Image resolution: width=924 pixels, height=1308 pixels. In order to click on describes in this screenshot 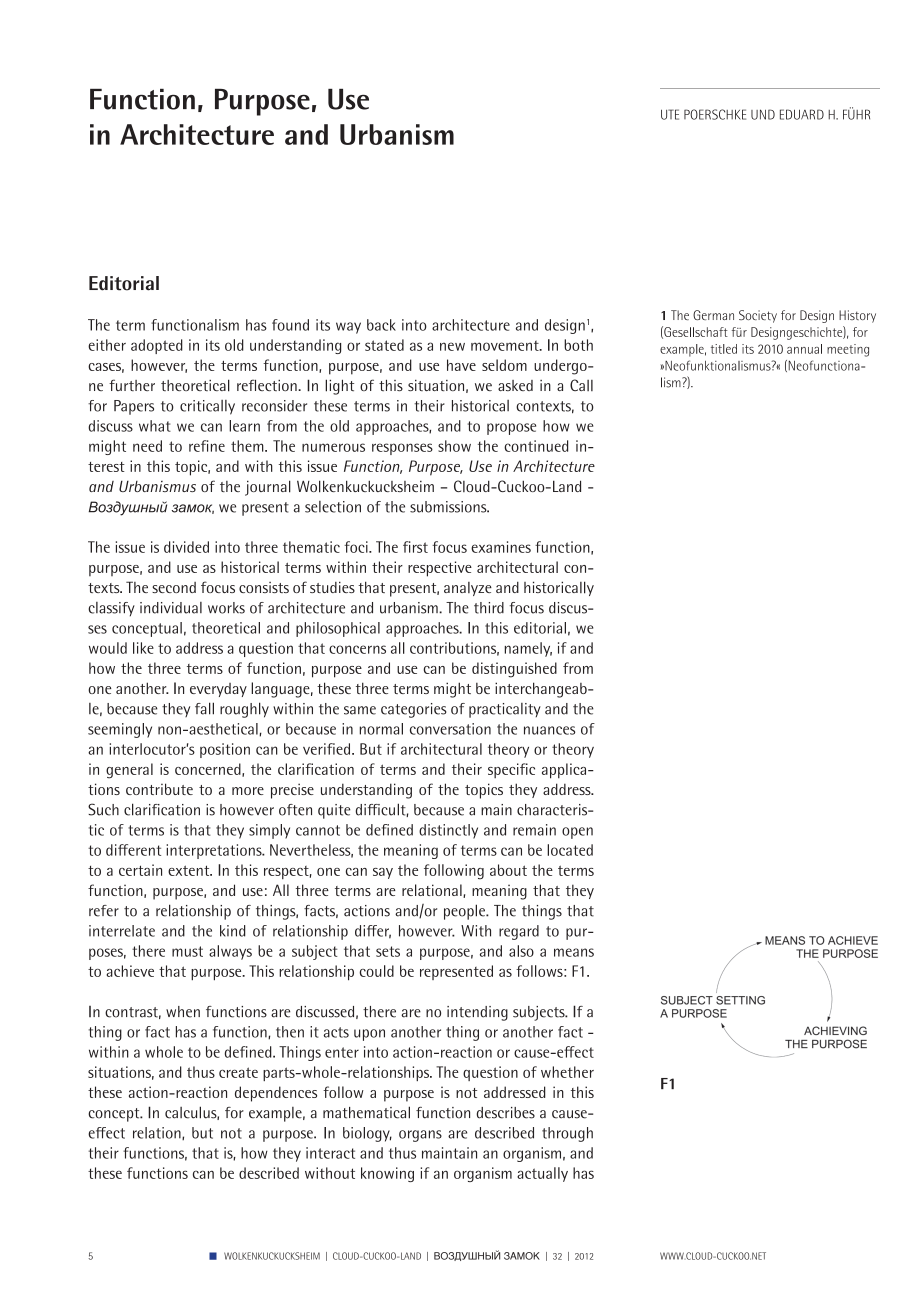, I will do `click(505, 1113)`.
